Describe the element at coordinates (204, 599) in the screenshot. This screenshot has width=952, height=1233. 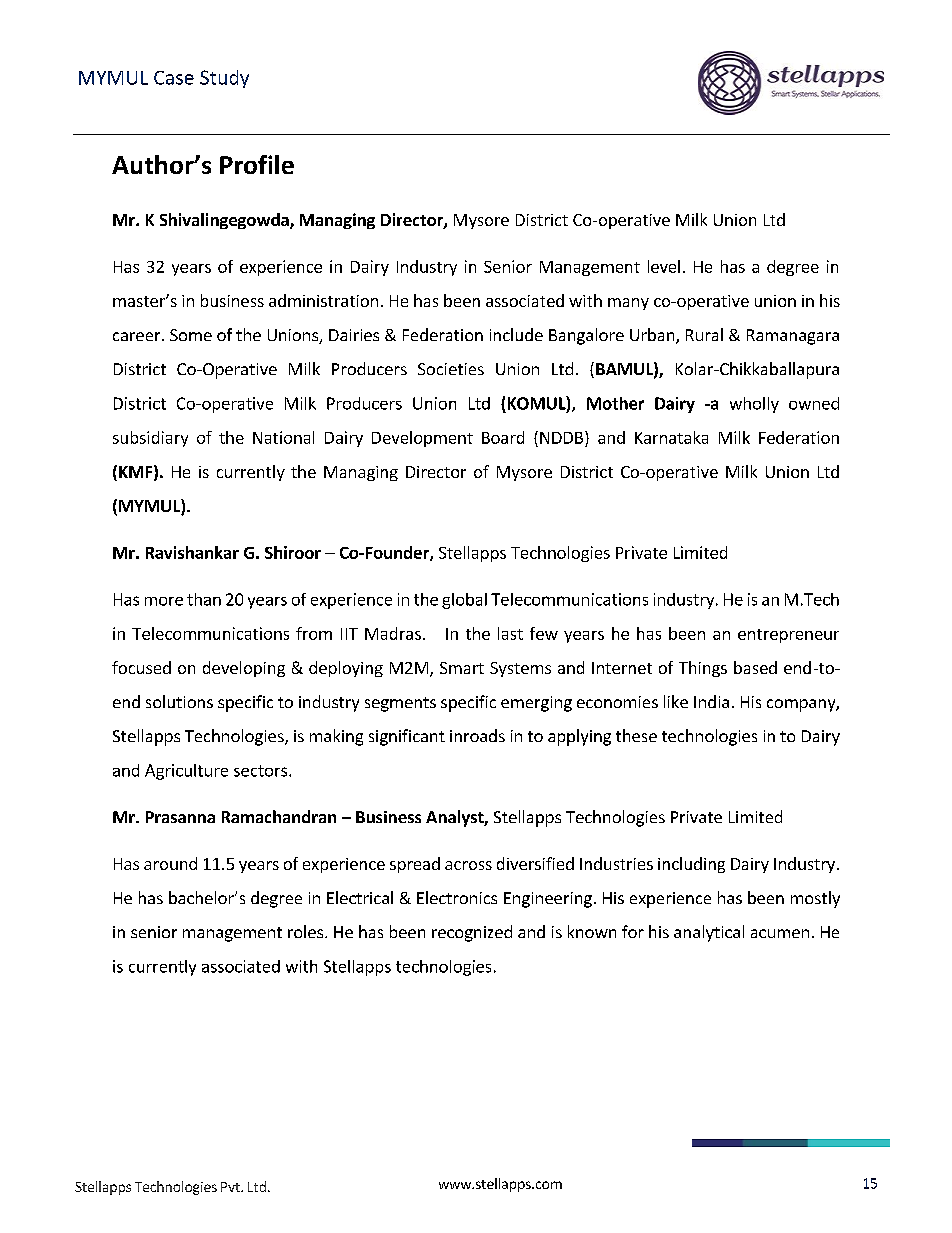
I see `than` at that location.
